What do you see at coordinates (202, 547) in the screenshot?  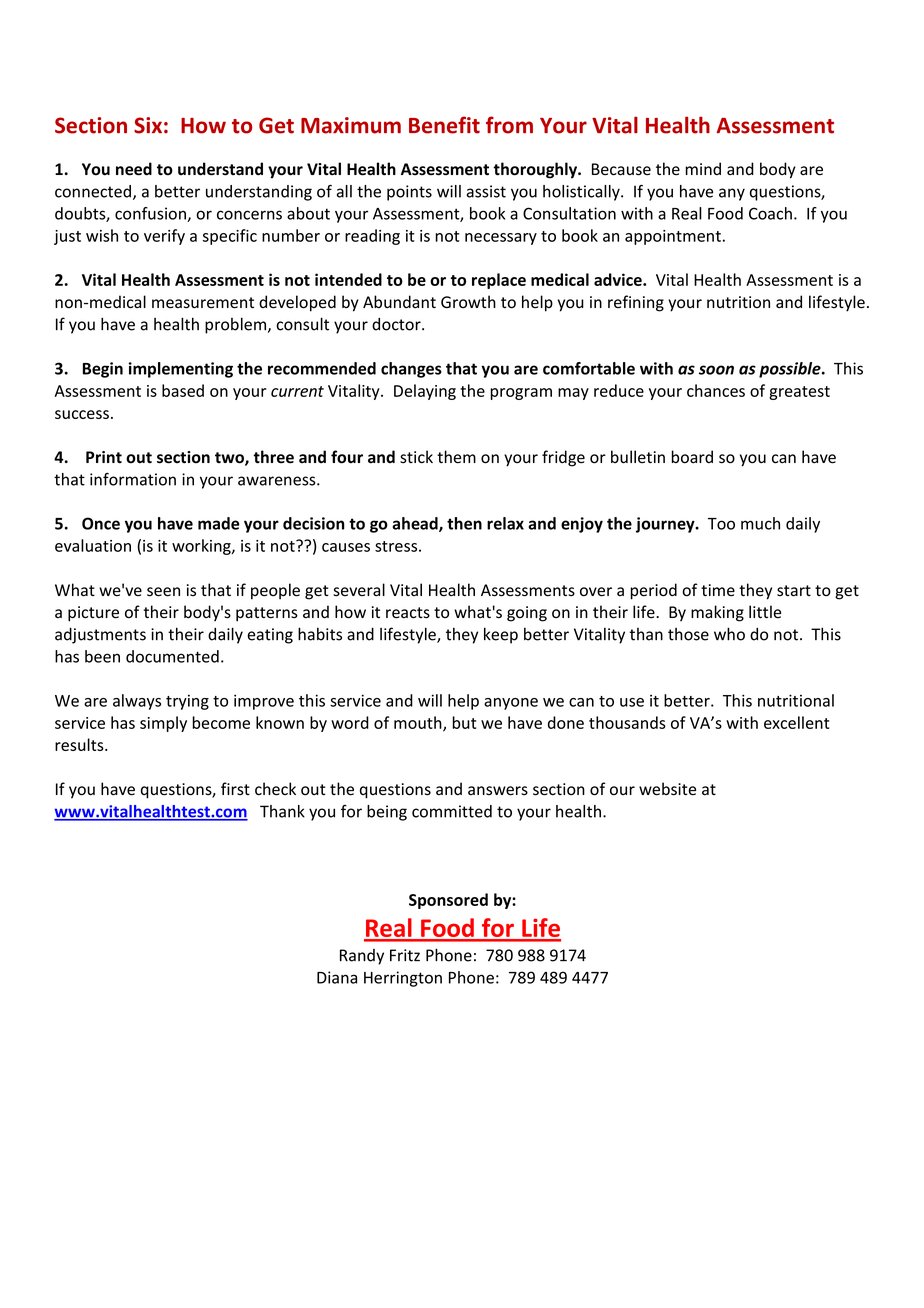 I see `working` at bounding box center [202, 547].
